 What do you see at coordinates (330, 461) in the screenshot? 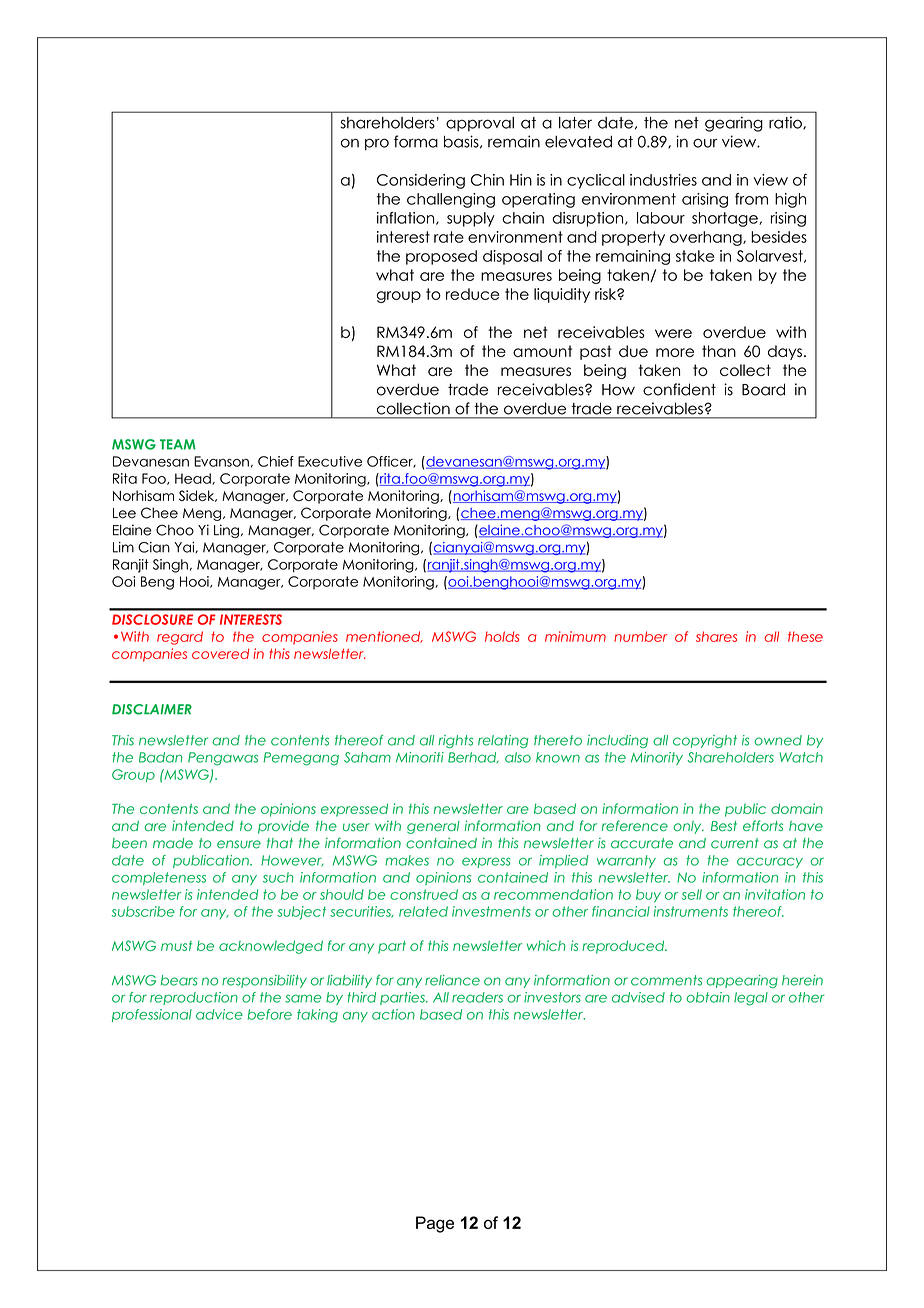
I see `Executive` at bounding box center [330, 461].
